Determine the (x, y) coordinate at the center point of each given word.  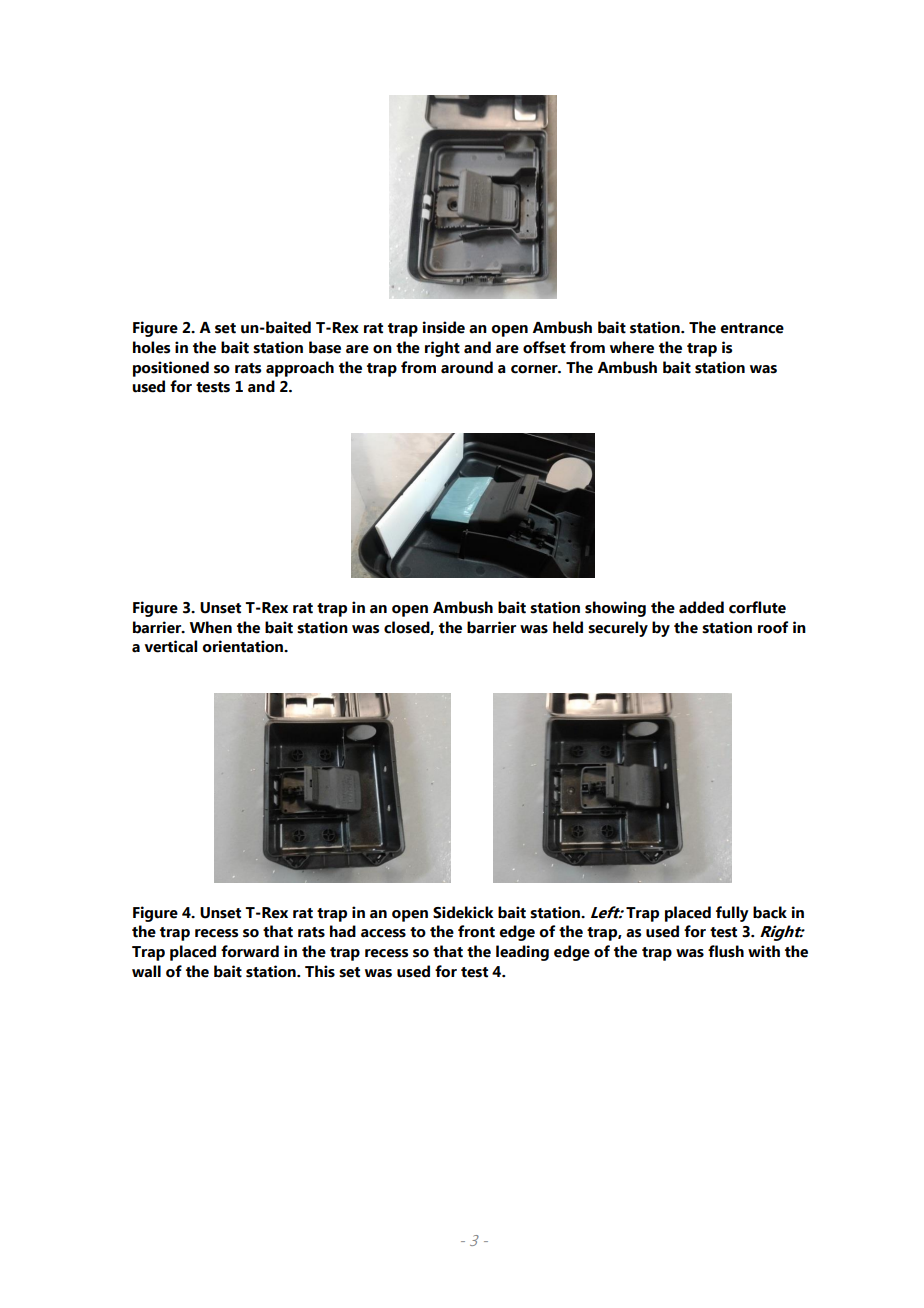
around (467, 367)
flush (726, 951)
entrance (752, 328)
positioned (171, 369)
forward (250, 951)
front (476, 931)
